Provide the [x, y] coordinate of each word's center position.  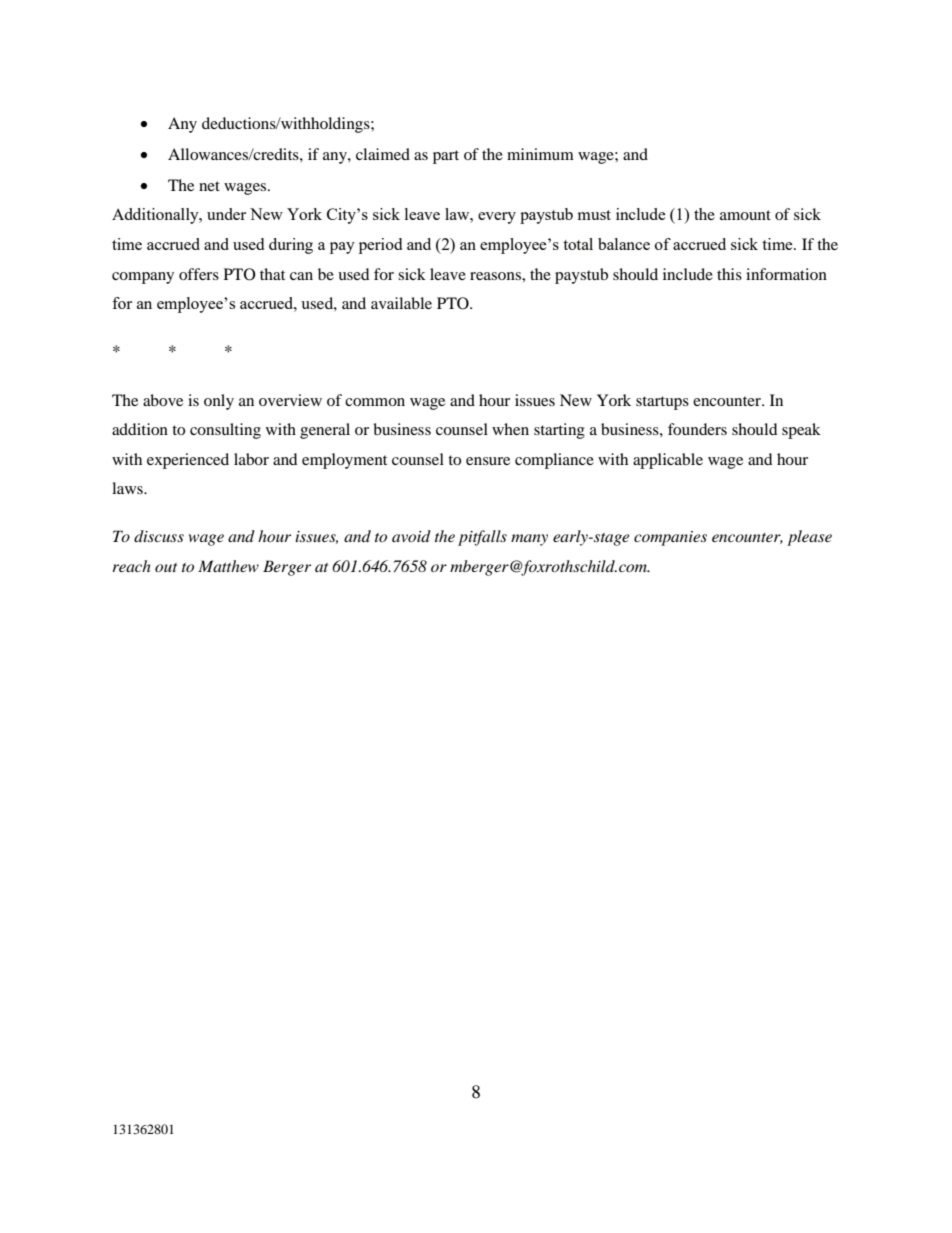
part [446, 157]
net [209, 186]
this [729, 274]
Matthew [228, 566]
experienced [188, 461]
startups [662, 403]
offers [199, 274]
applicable [668, 461]
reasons [496, 276]
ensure [488, 461]
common [375, 402]
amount [745, 215]
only [219, 402]
